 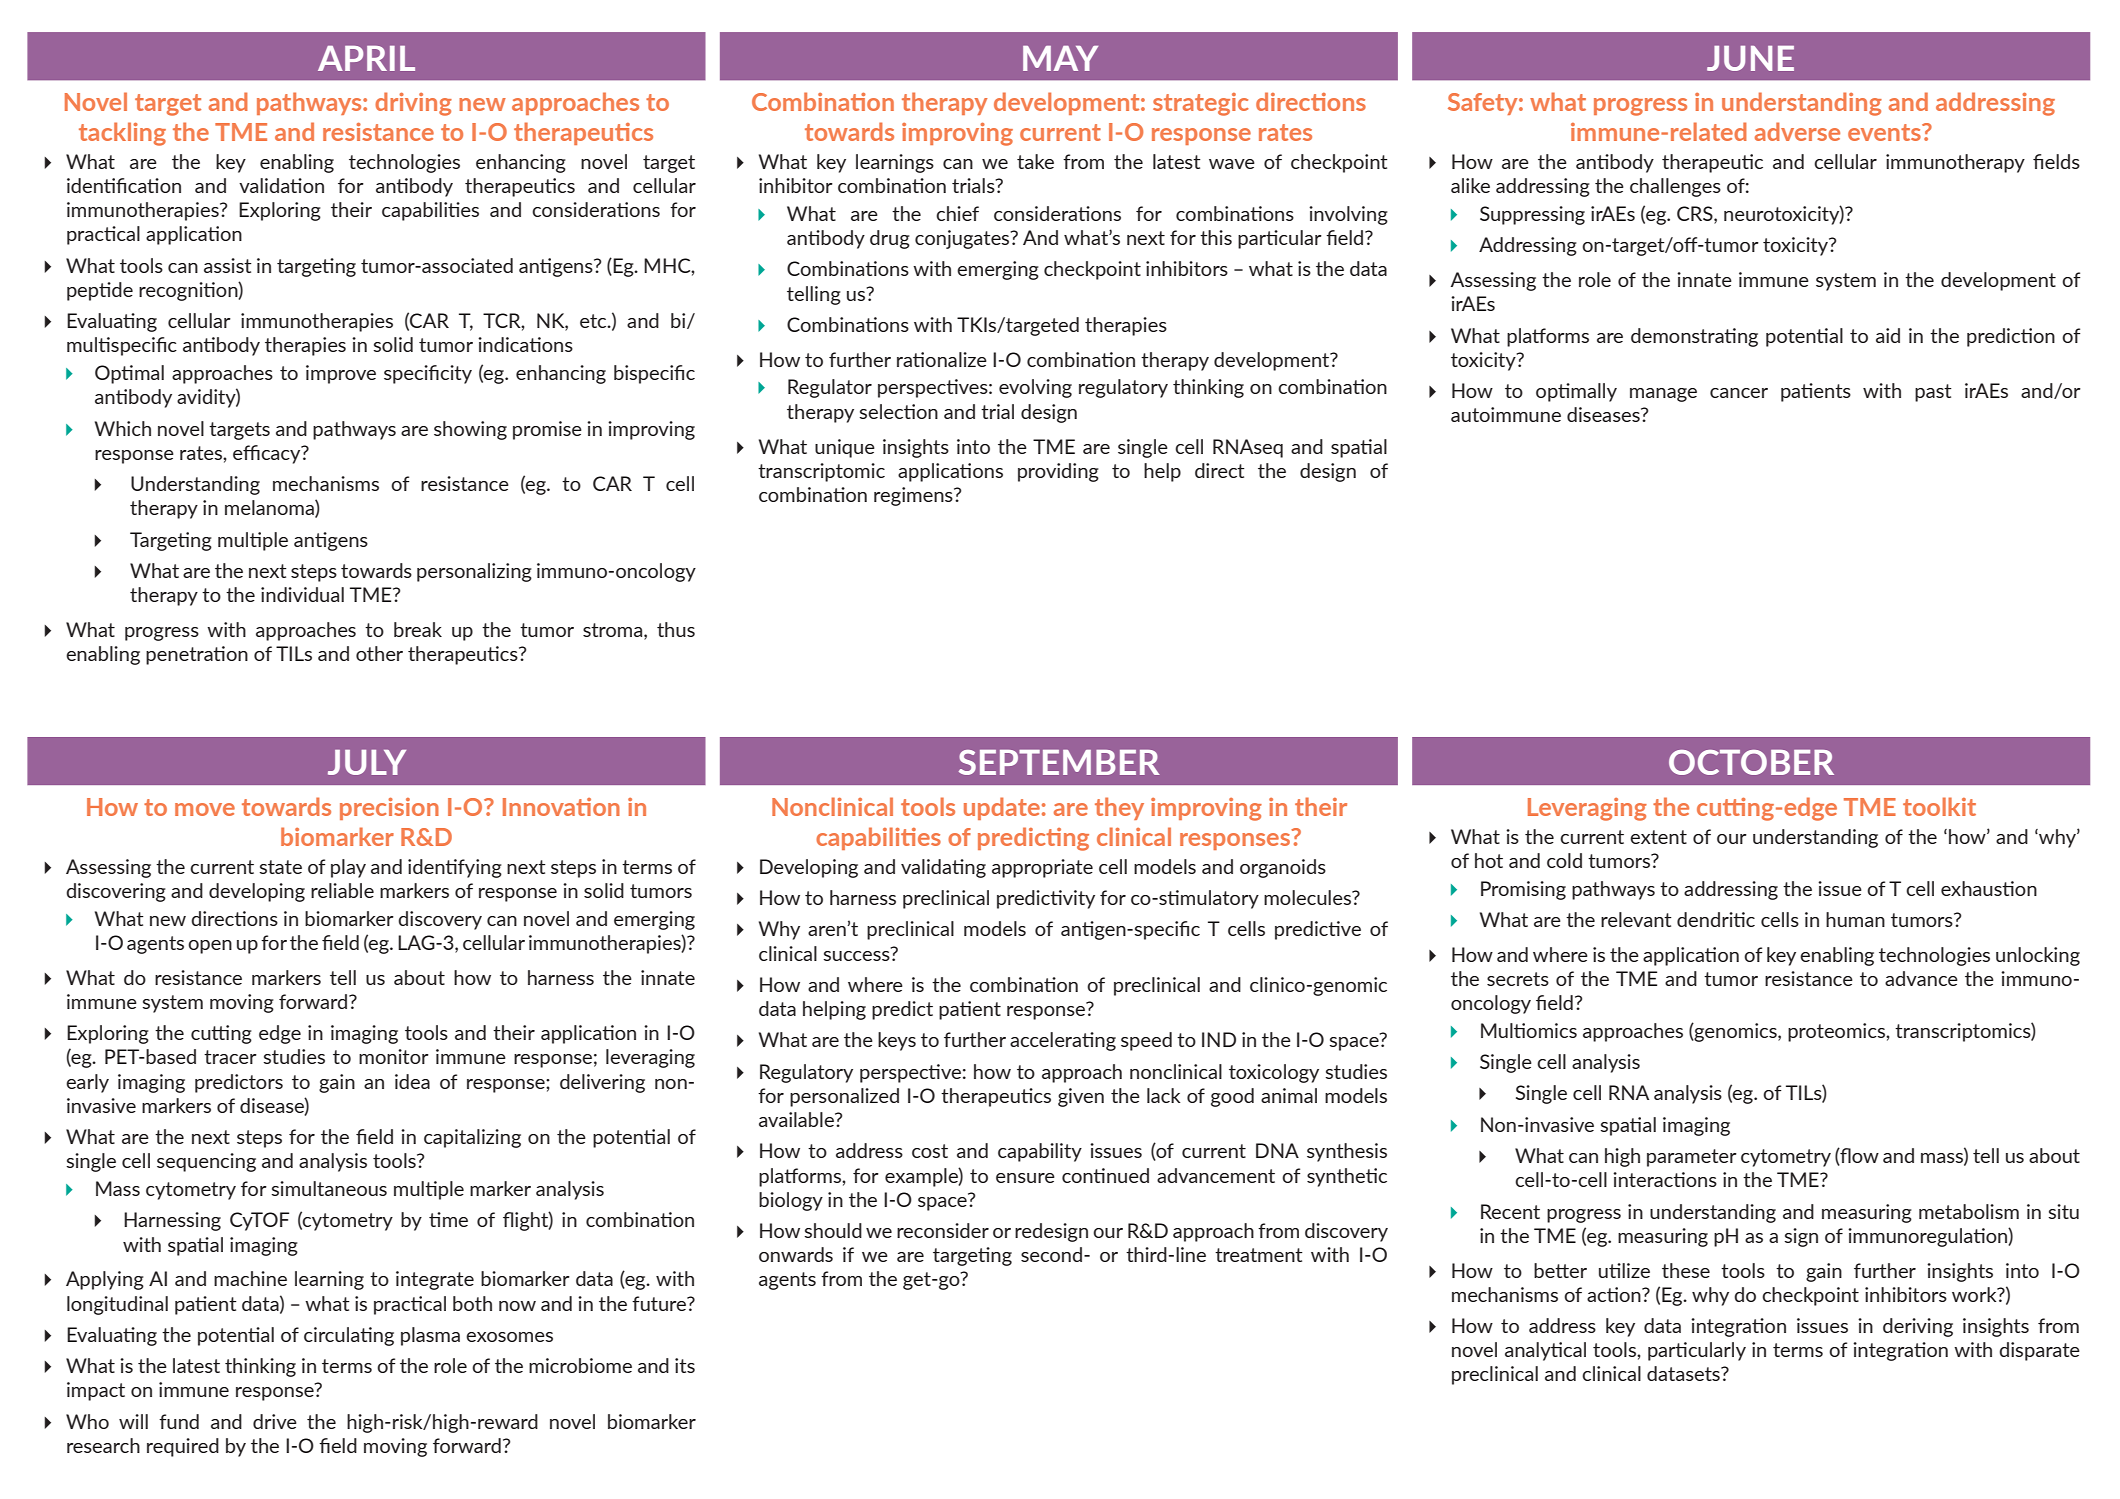 What do you see at coordinates (1060, 58) in the screenshot?
I see `MAY` at bounding box center [1060, 58].
